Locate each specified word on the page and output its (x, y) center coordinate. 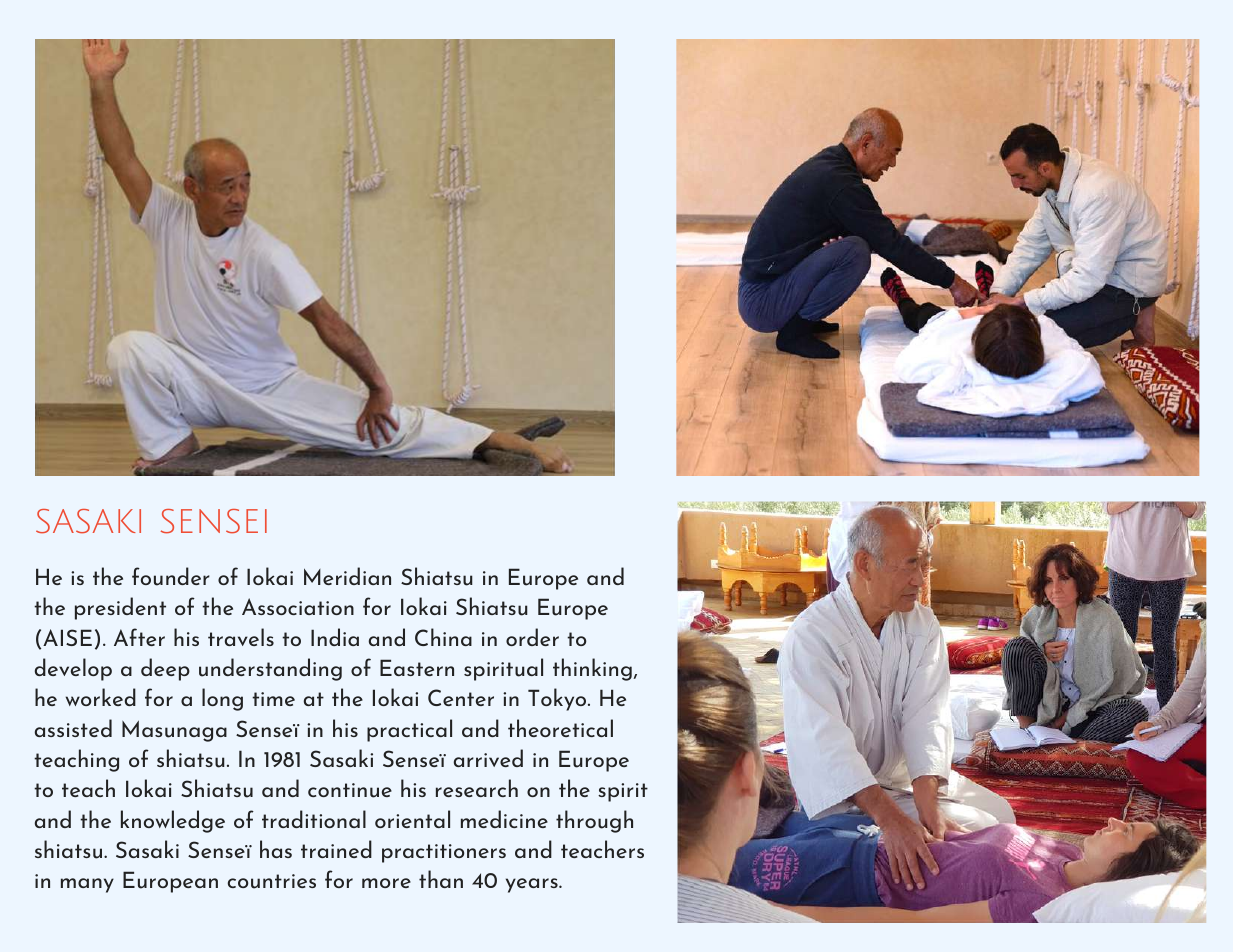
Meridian (347, 576)
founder (171, 576)
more (386, 883)
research (477, 788)
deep (165, 669)
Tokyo (558, 699)
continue (350, 790)
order (532, 637)
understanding (270, 669)
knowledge (173, 821)
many (87, 885)
